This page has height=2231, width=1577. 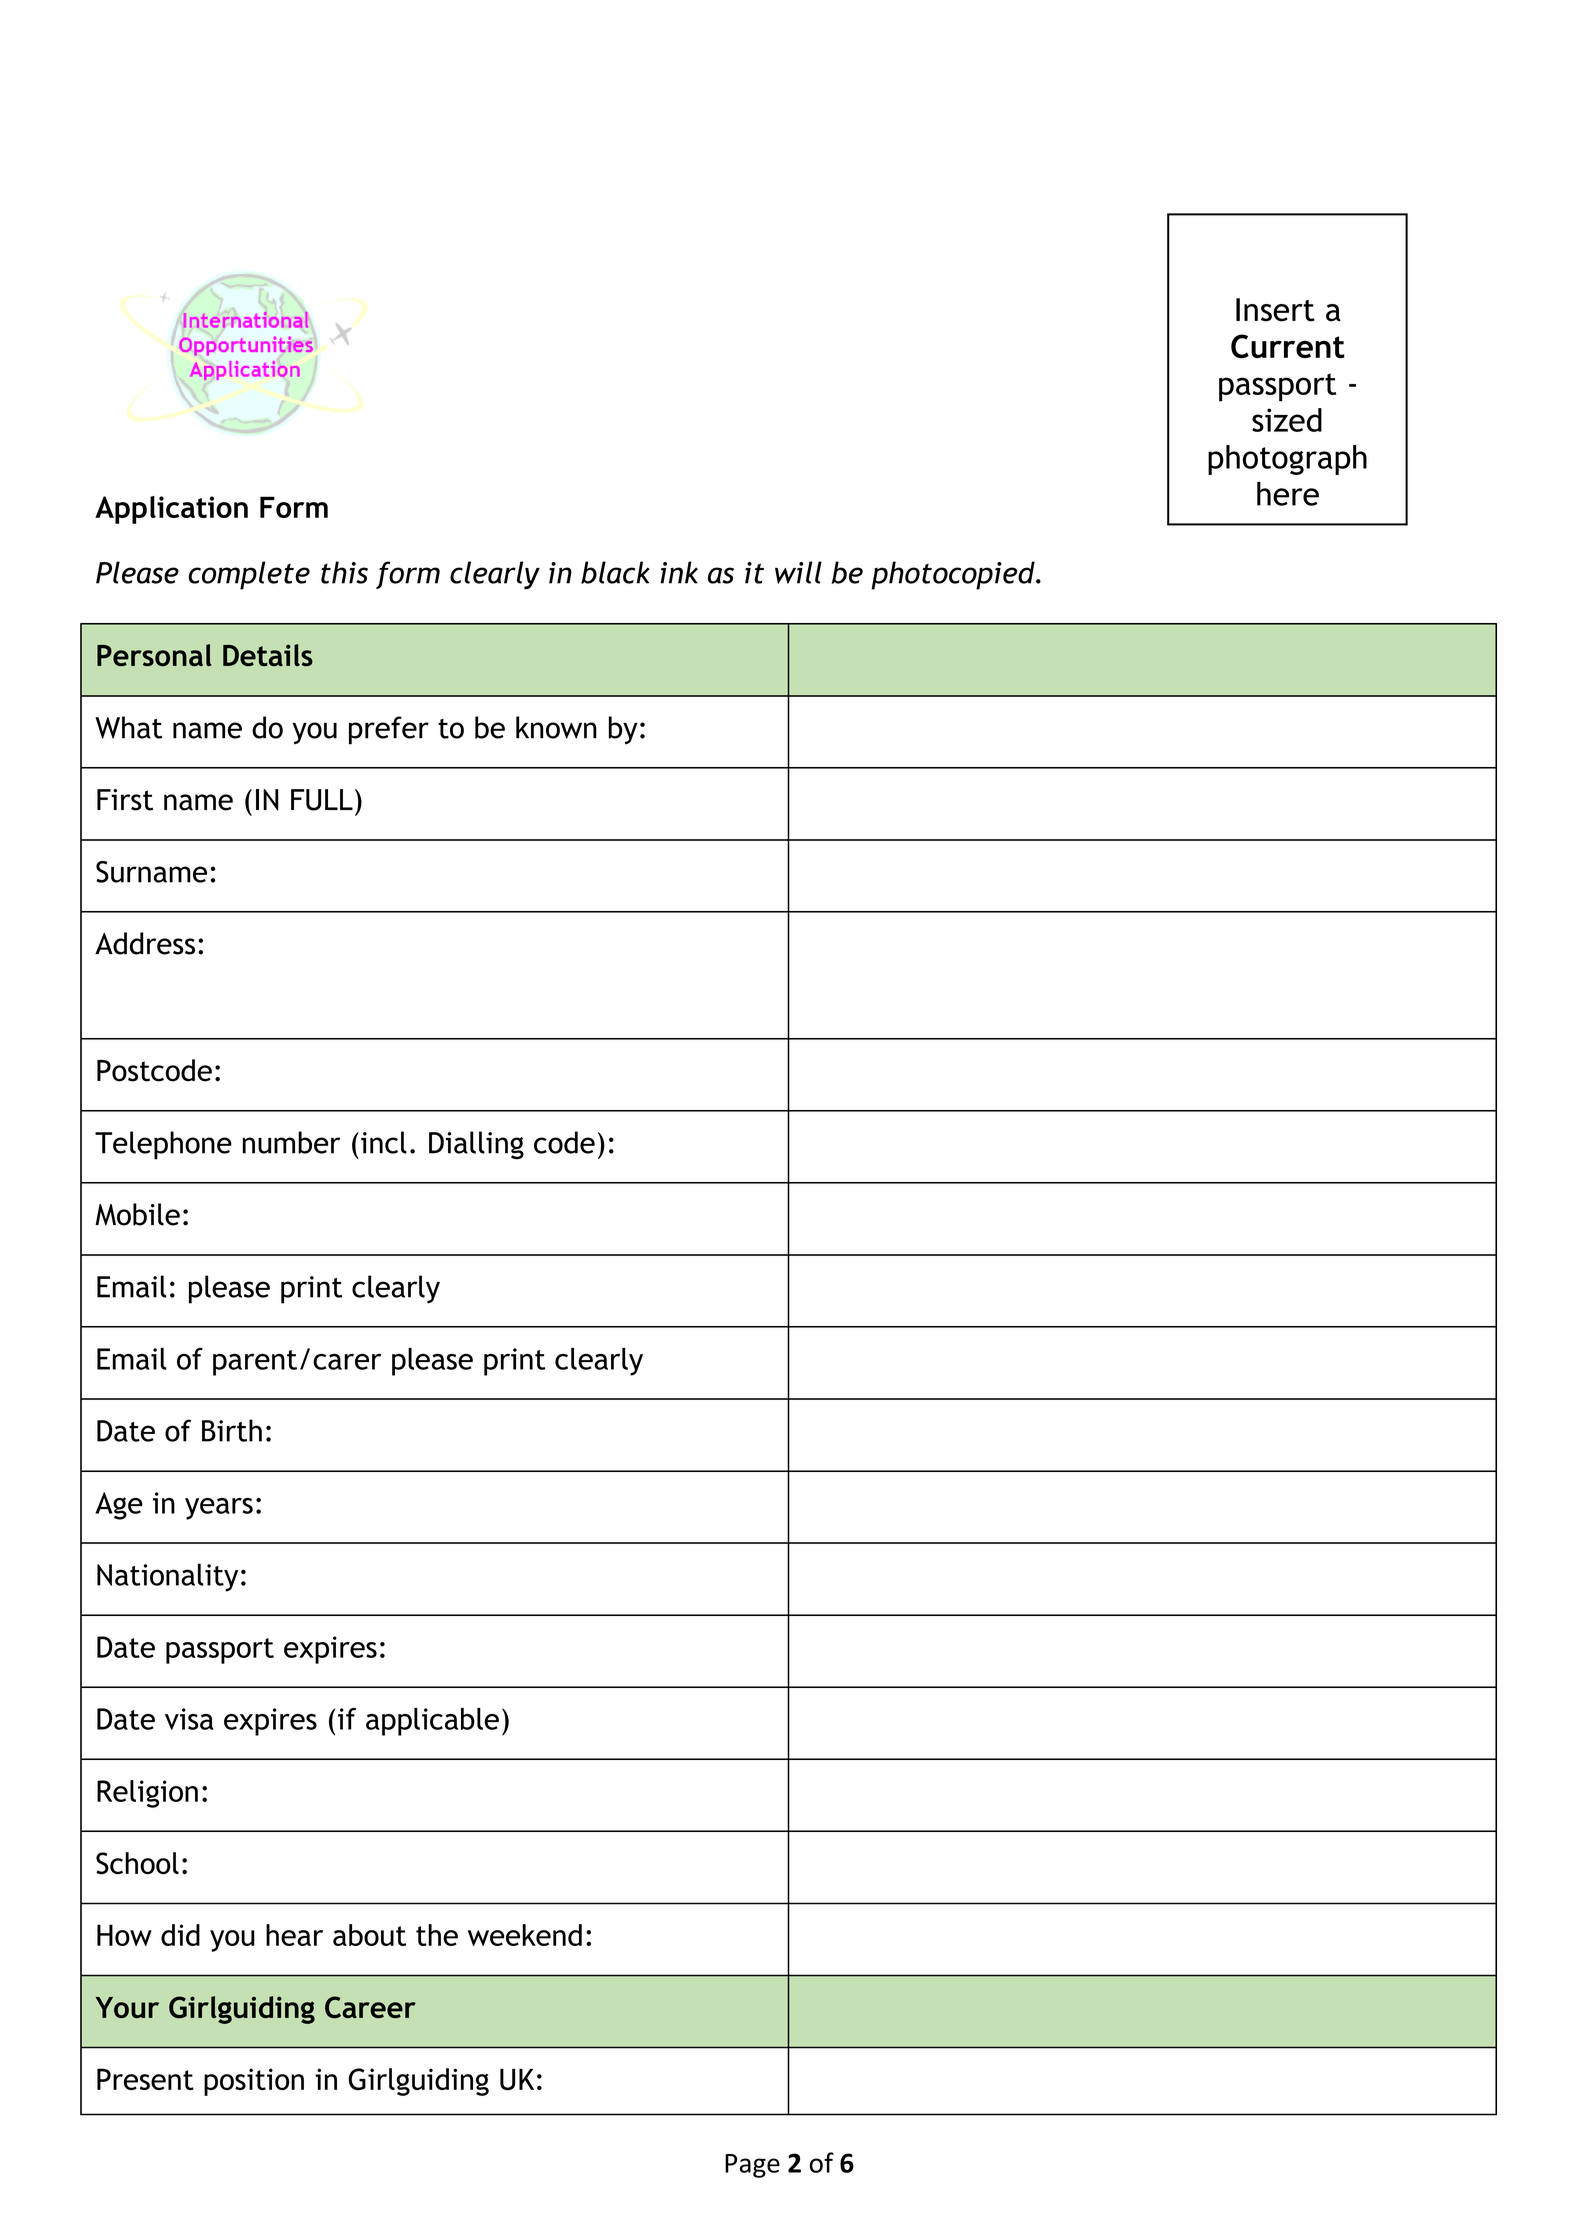 I want to click on number, so click(x=291, y=1142).
